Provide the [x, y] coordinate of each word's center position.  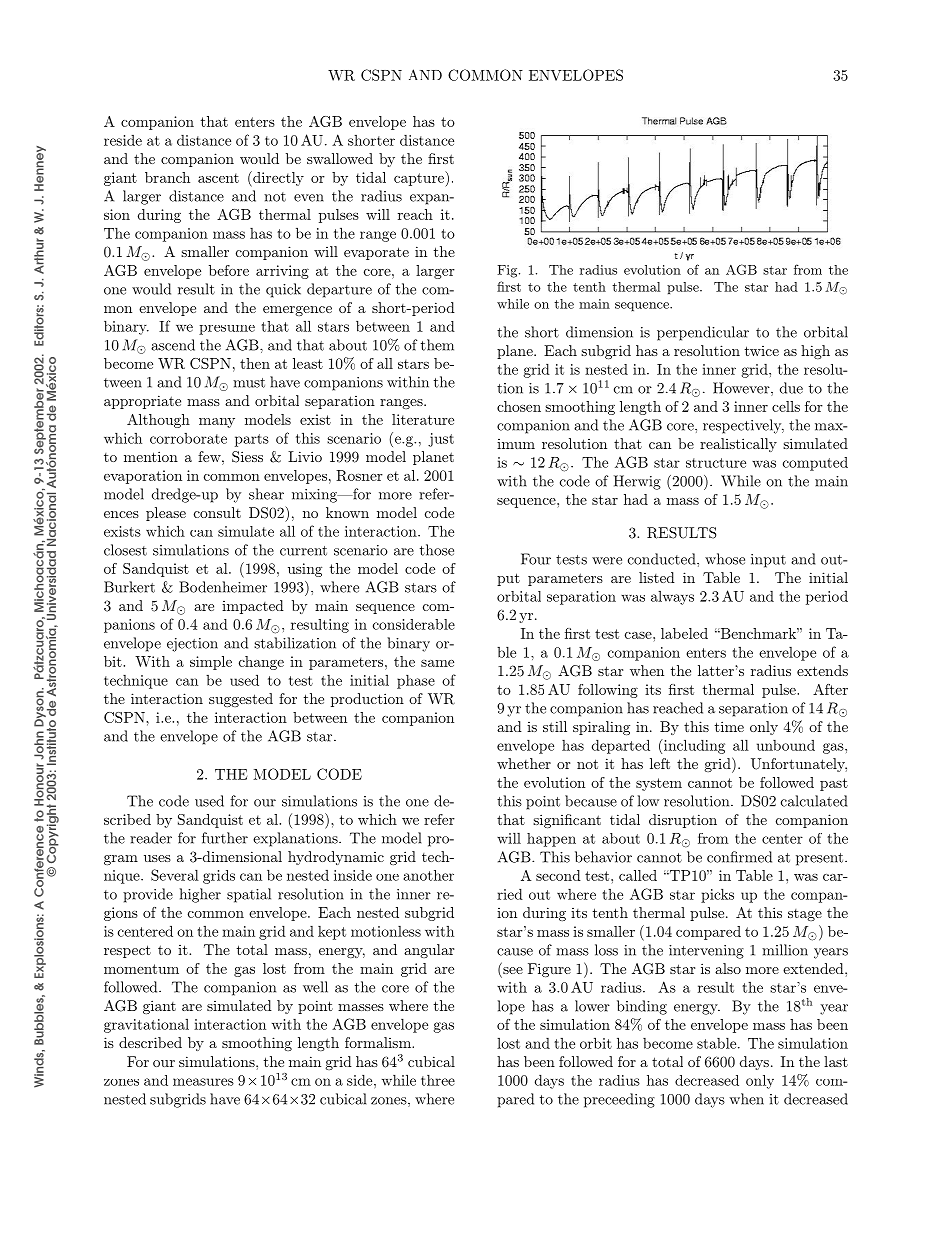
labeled [684, 633]
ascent [218, 178]
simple [211, 663]
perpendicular [703, 333]
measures [203, 1082]
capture [420, 179]
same [437, 663]
